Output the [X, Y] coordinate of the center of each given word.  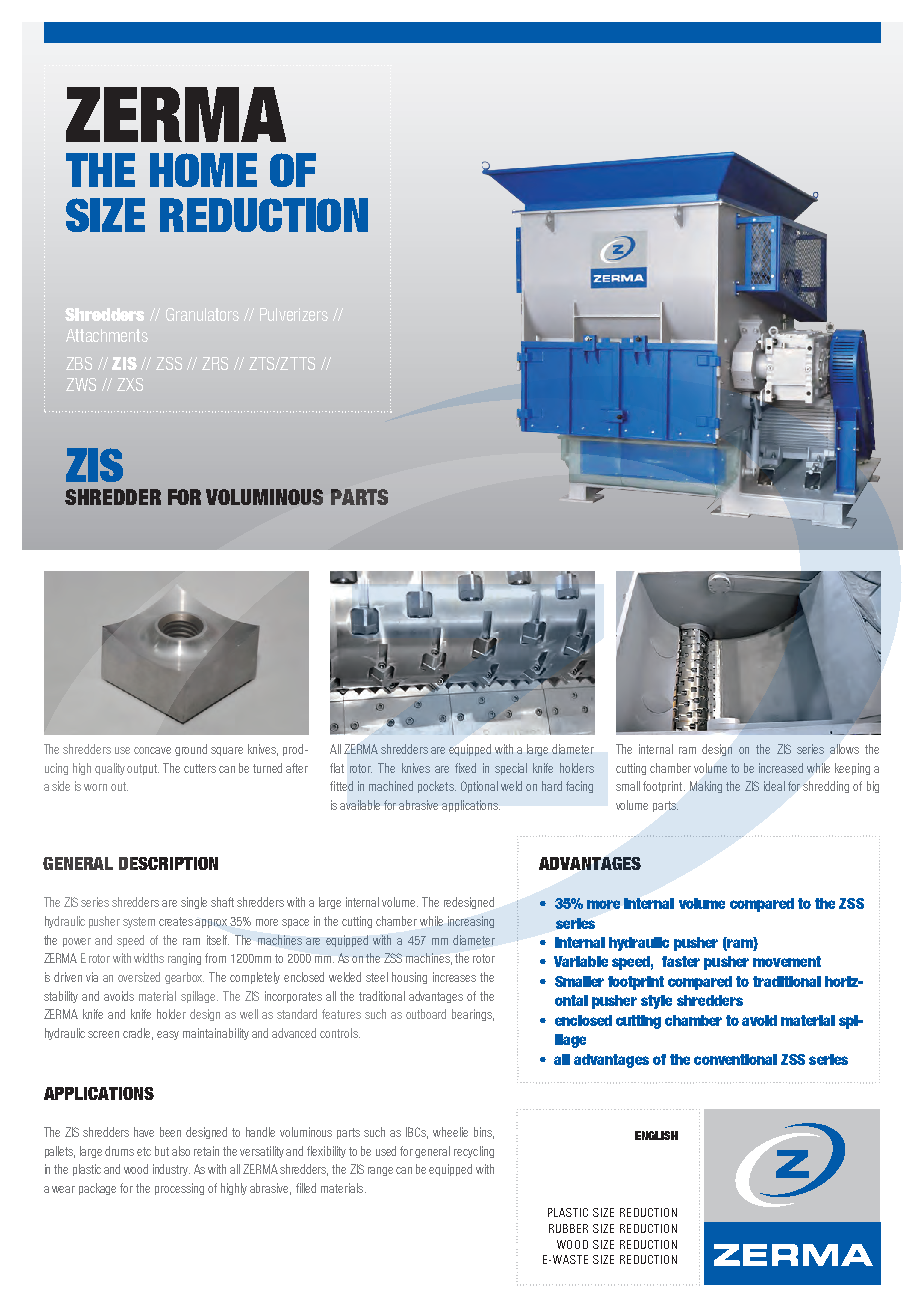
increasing [471, 922]
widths [149, 958]
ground [191, 750]
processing [179, 1189]
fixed [465, 768]
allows [844, 749]
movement [787, 961]
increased [781, 768]
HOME [203, 170]
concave [152, 750]
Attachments [107, 335]
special [511, 769]
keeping [852, 769]
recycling [474, 1152]
